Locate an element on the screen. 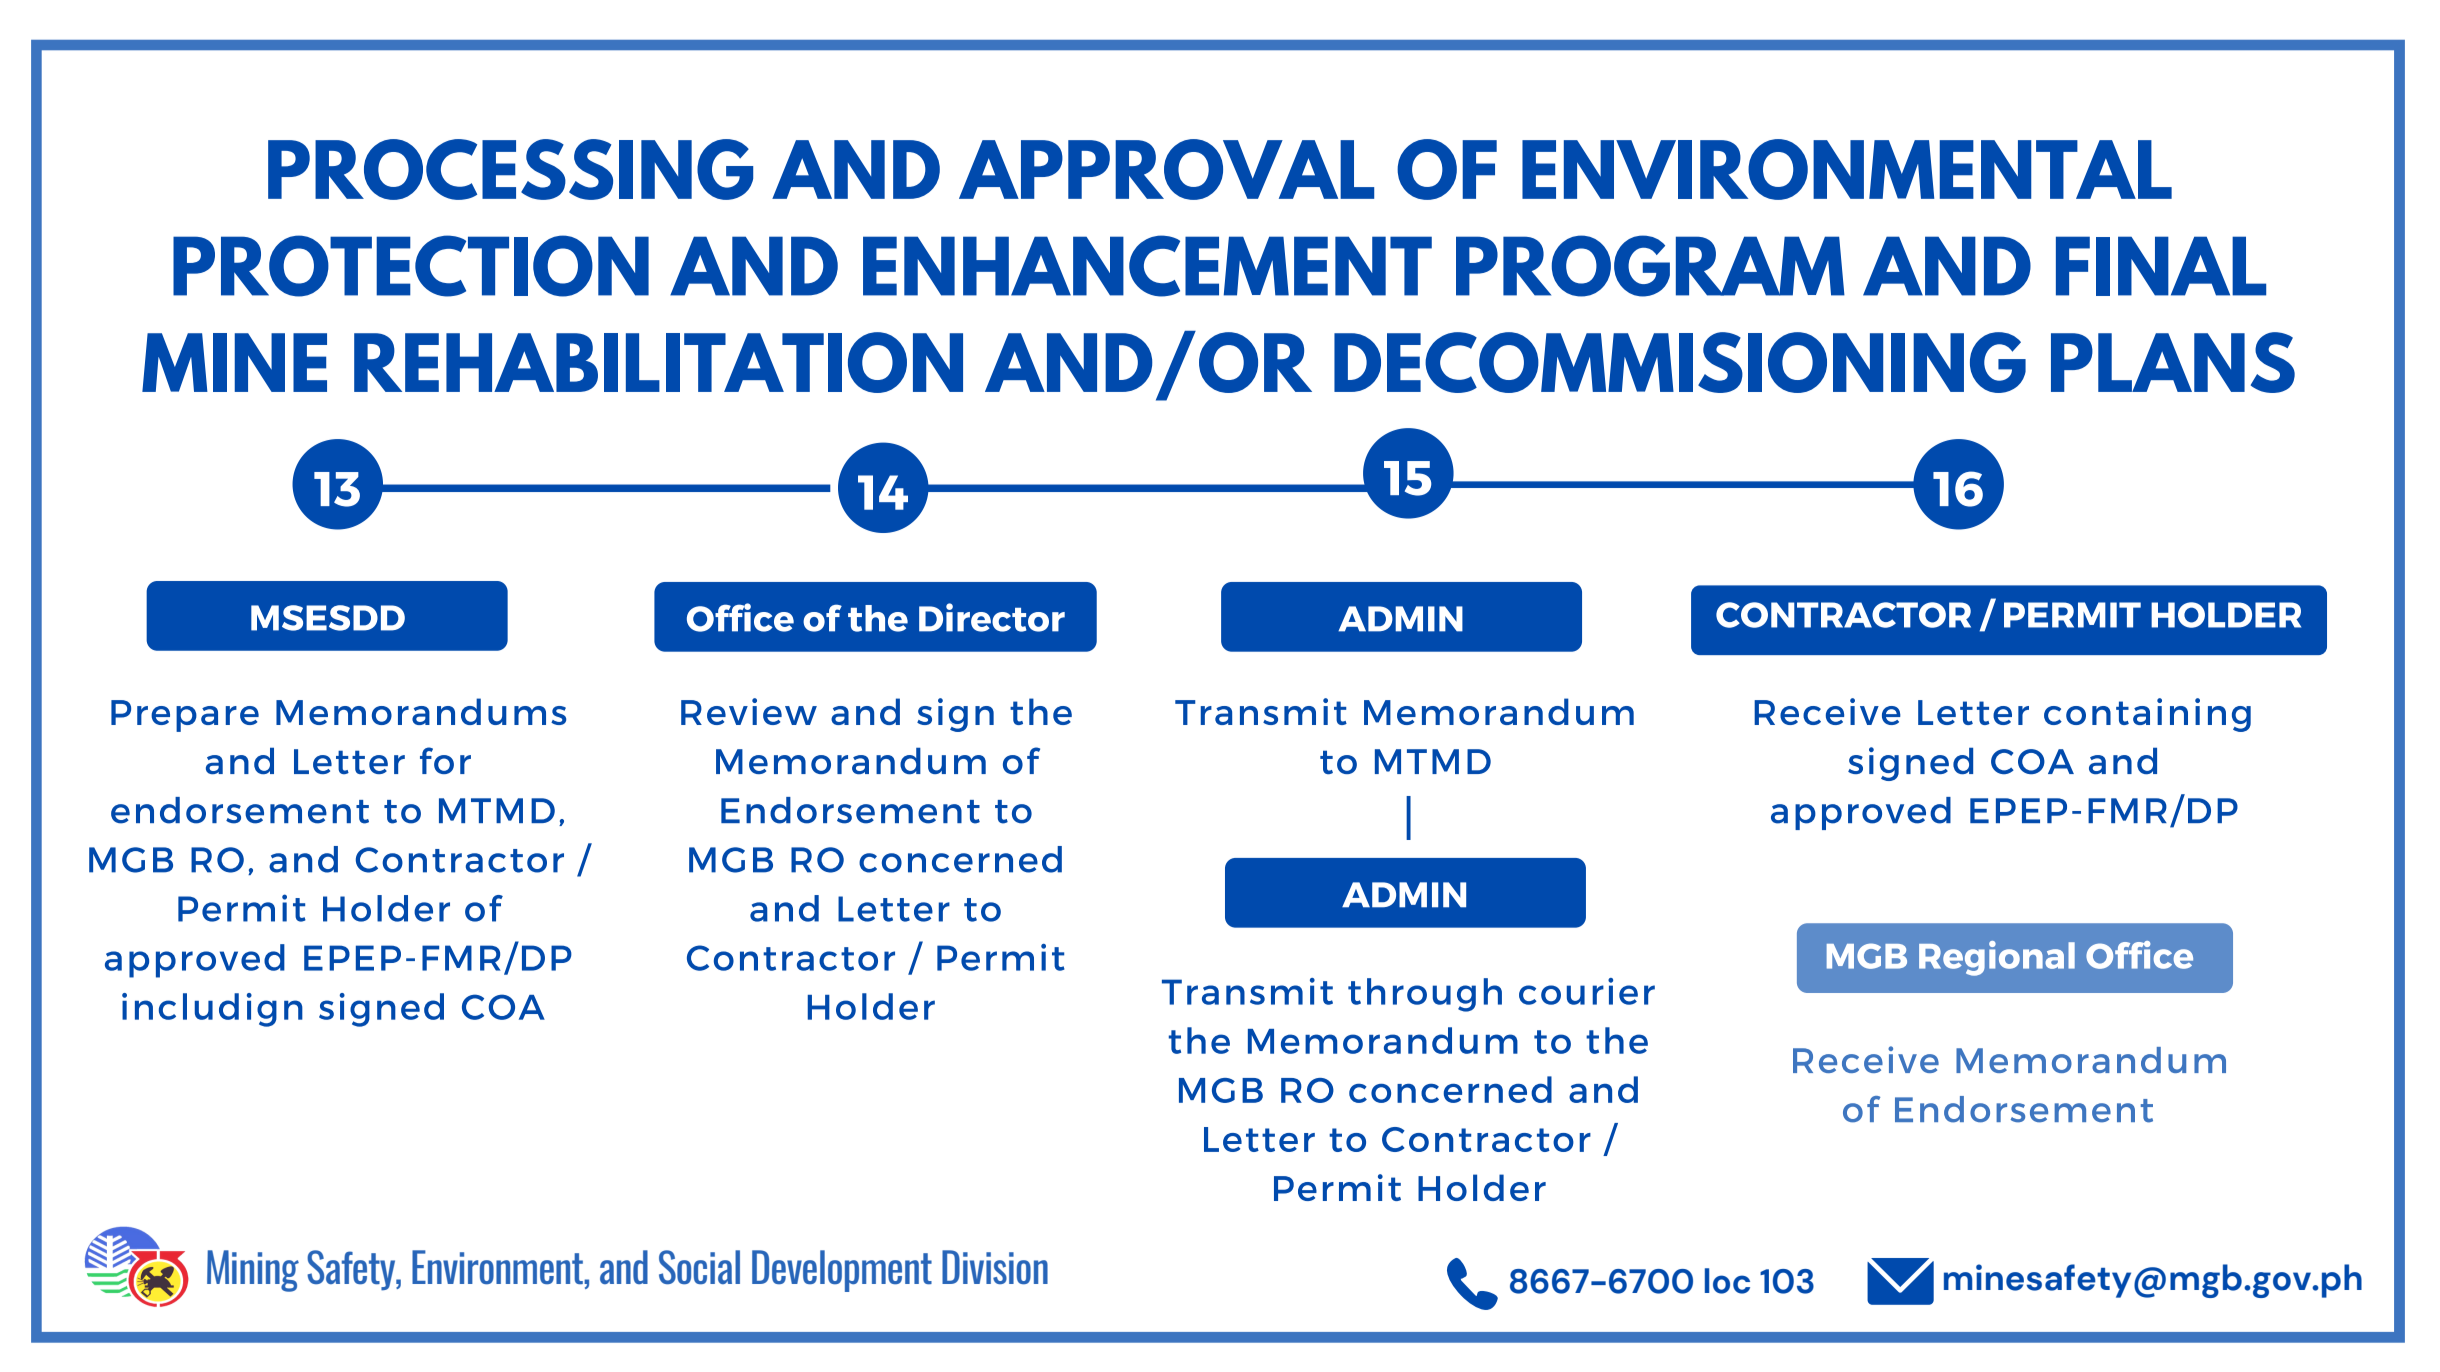 The image size is (2440, 1372). FINAL is located at coordinates (2161, 266).
